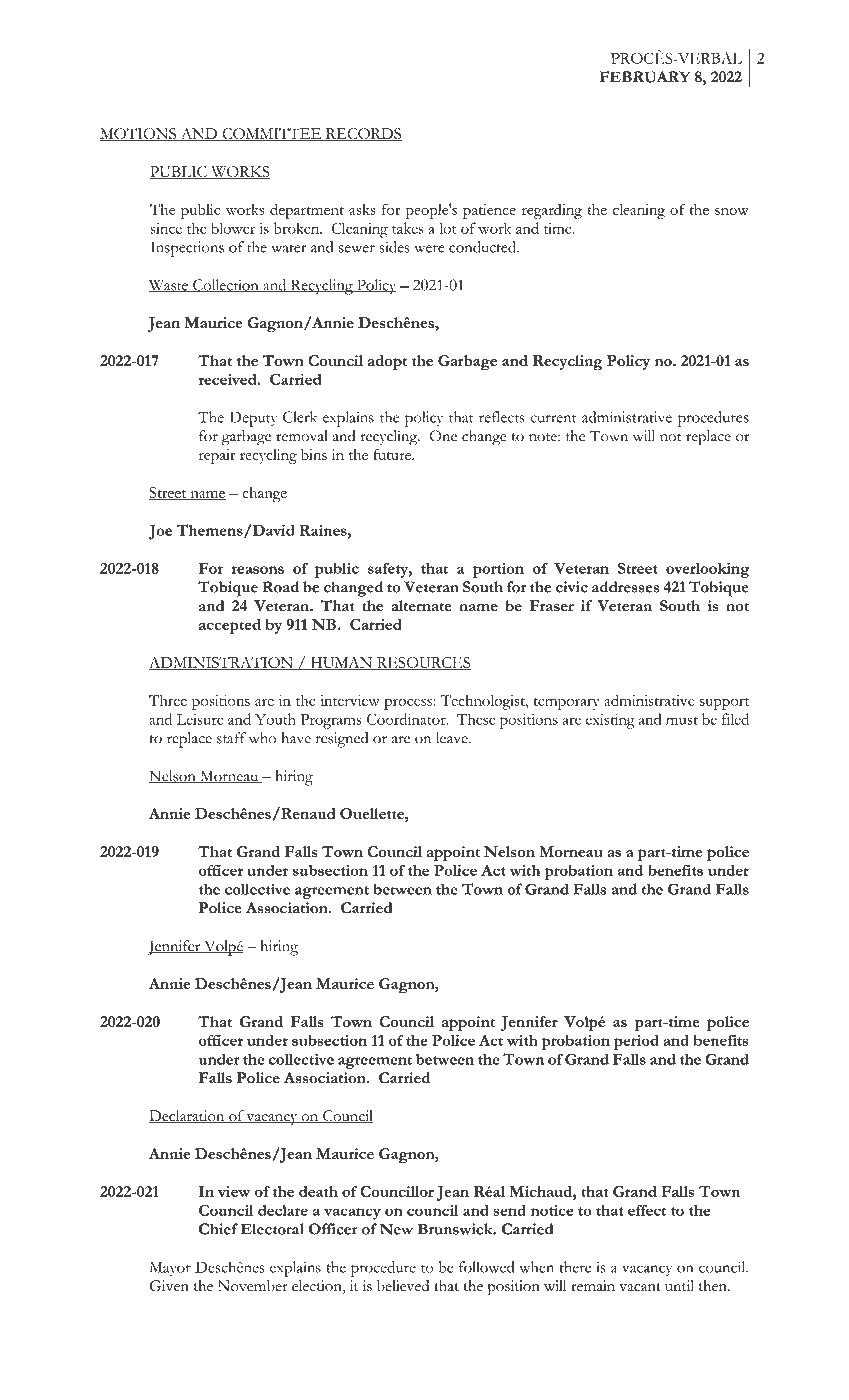 The width and height of the document is (849, 1400). What do you see at coordinates (682, 720) in the document?
I see `must` at bounding box center [682, 720].
